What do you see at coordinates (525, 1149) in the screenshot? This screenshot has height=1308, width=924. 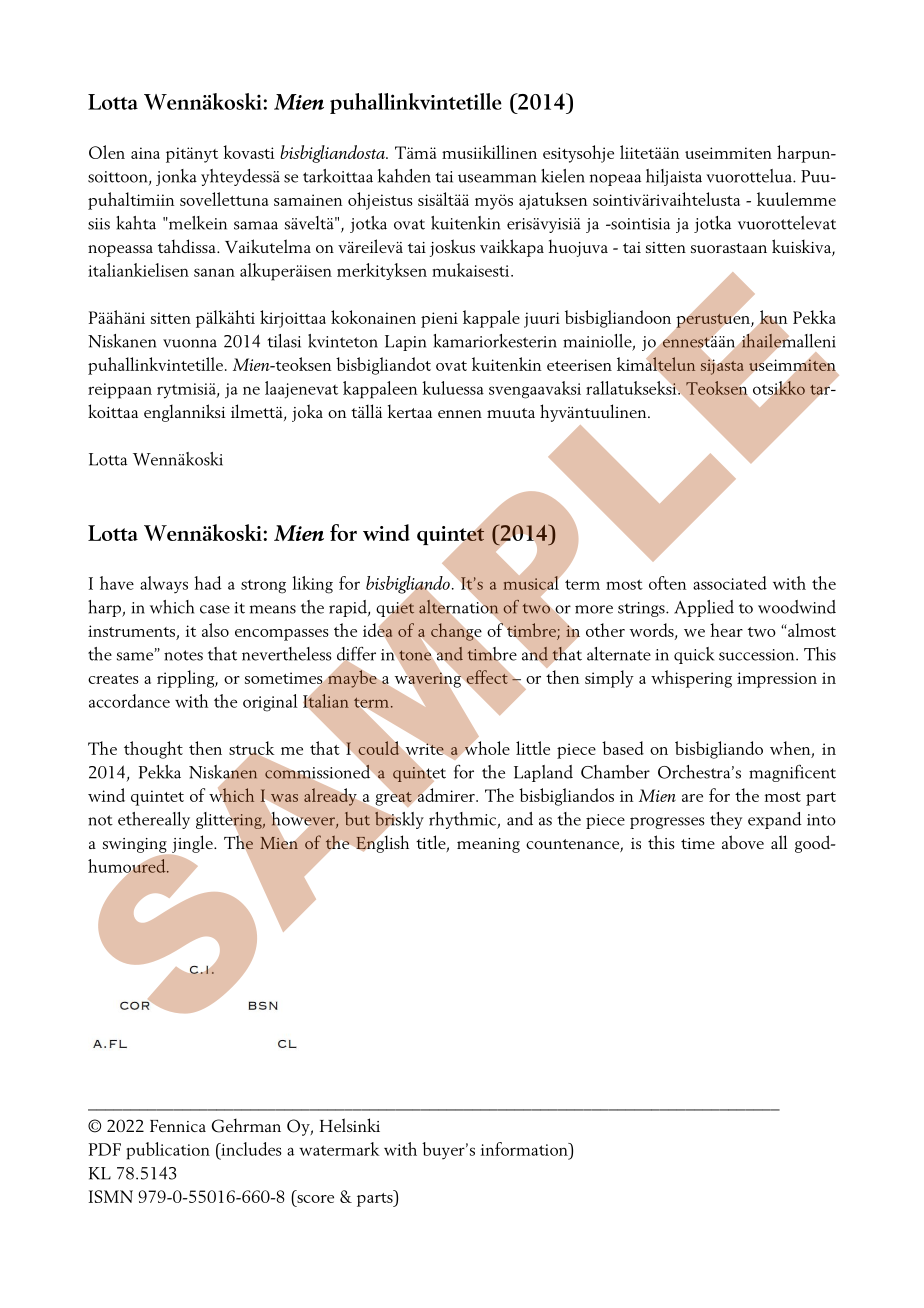 I see `information` at bounding box center [525, 1149].
